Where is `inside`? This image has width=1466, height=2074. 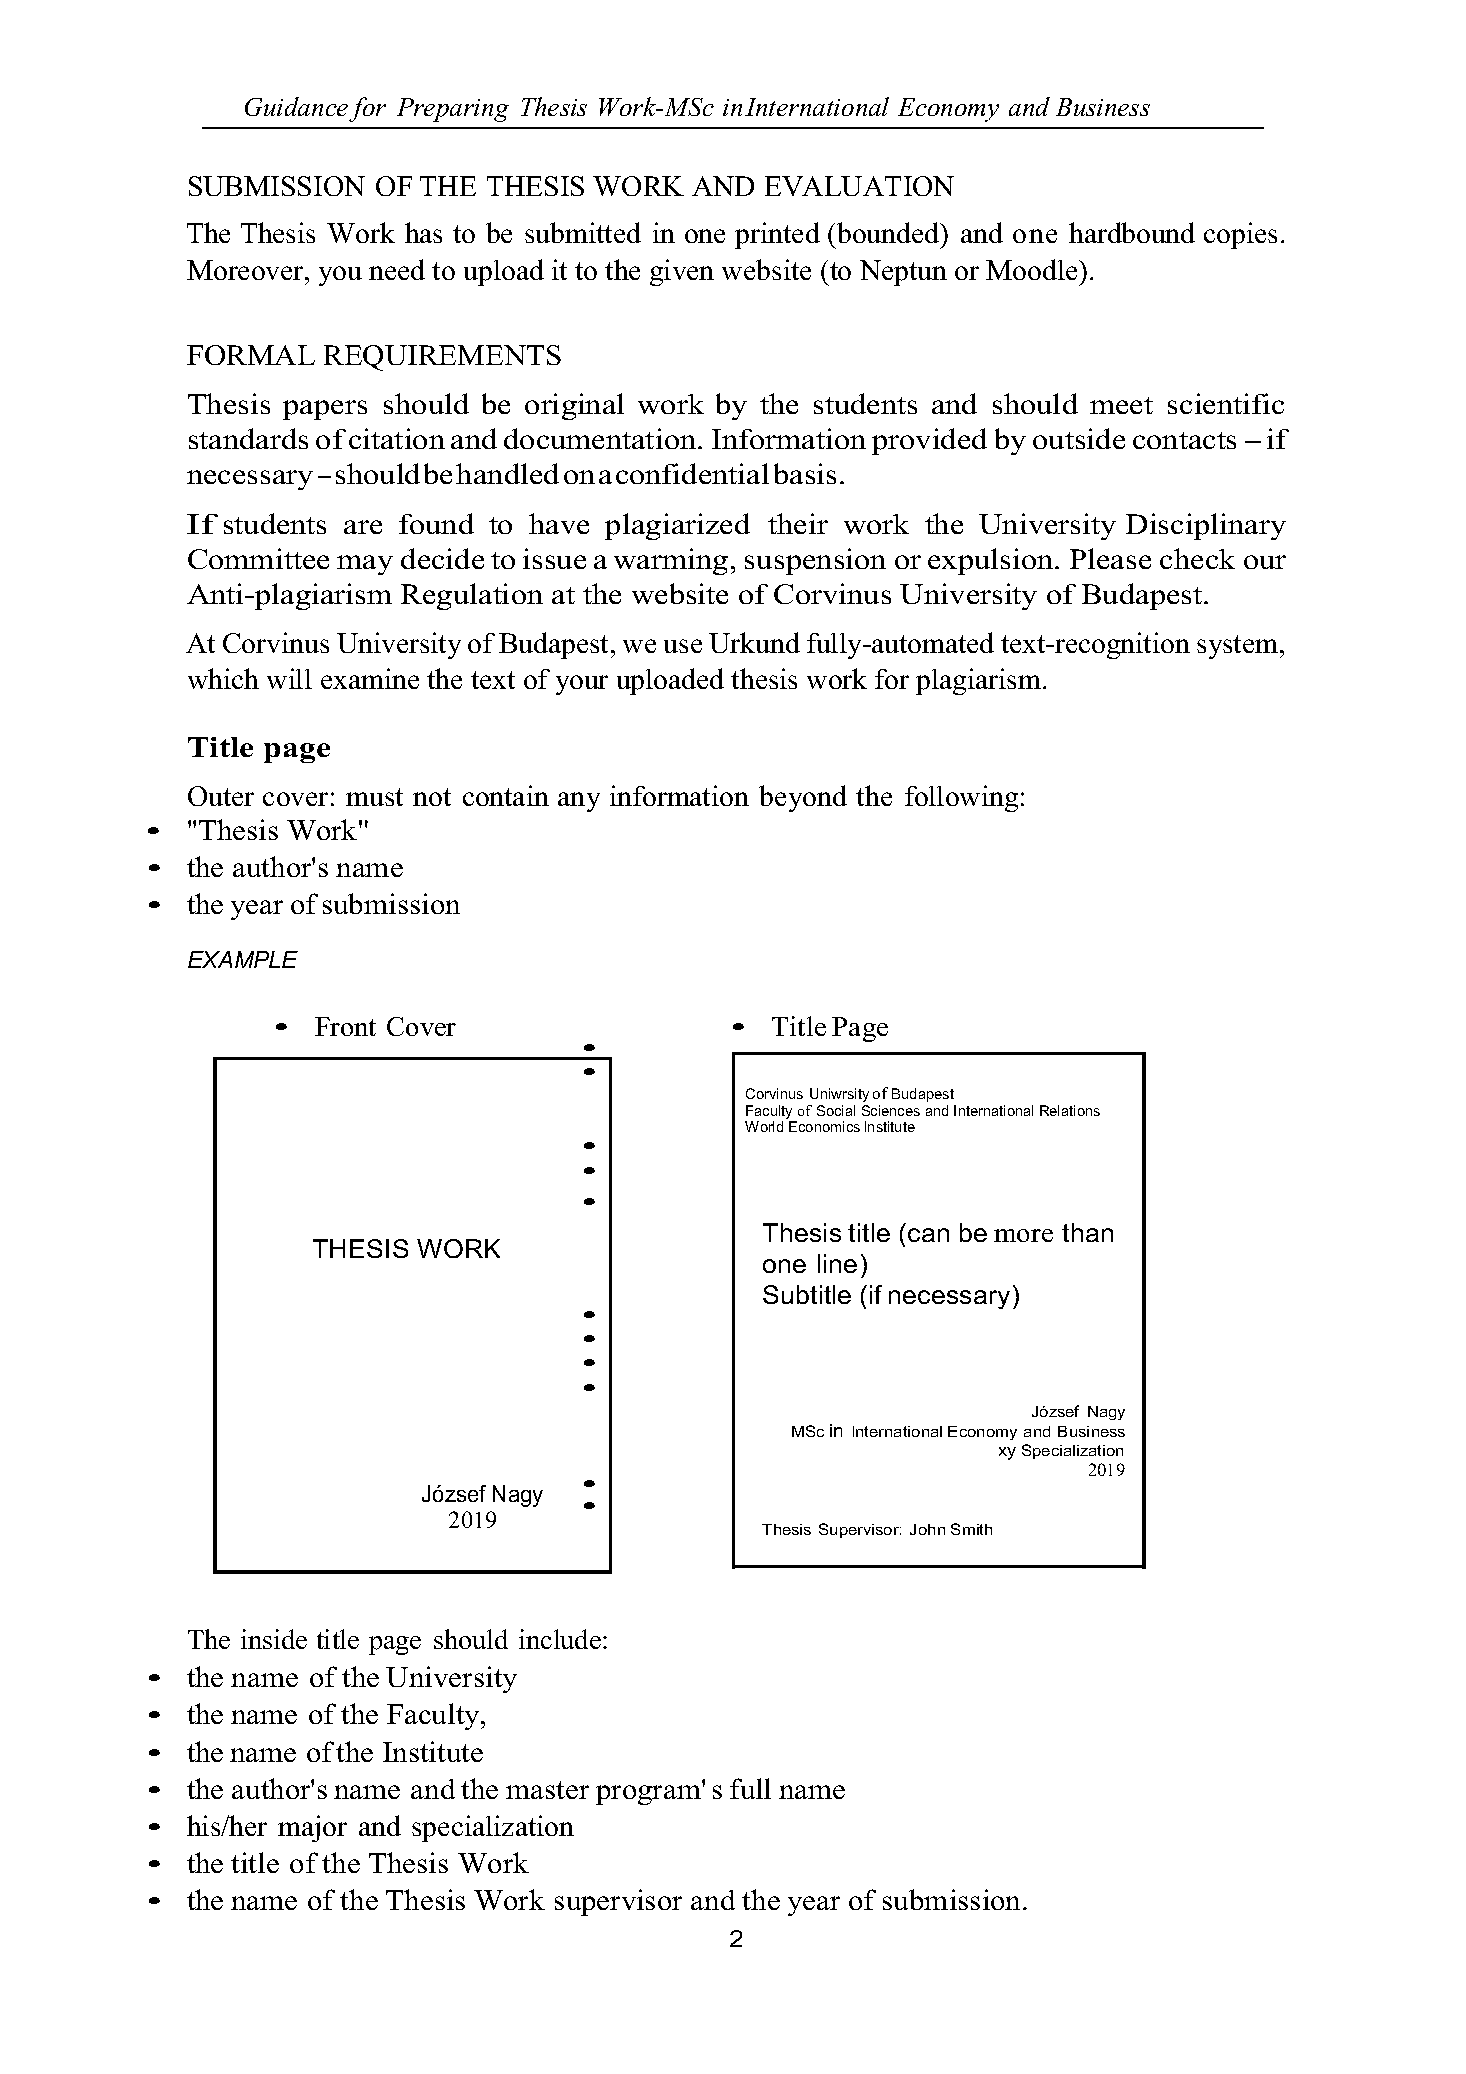
inside is located at coordinates (274, 1639).
